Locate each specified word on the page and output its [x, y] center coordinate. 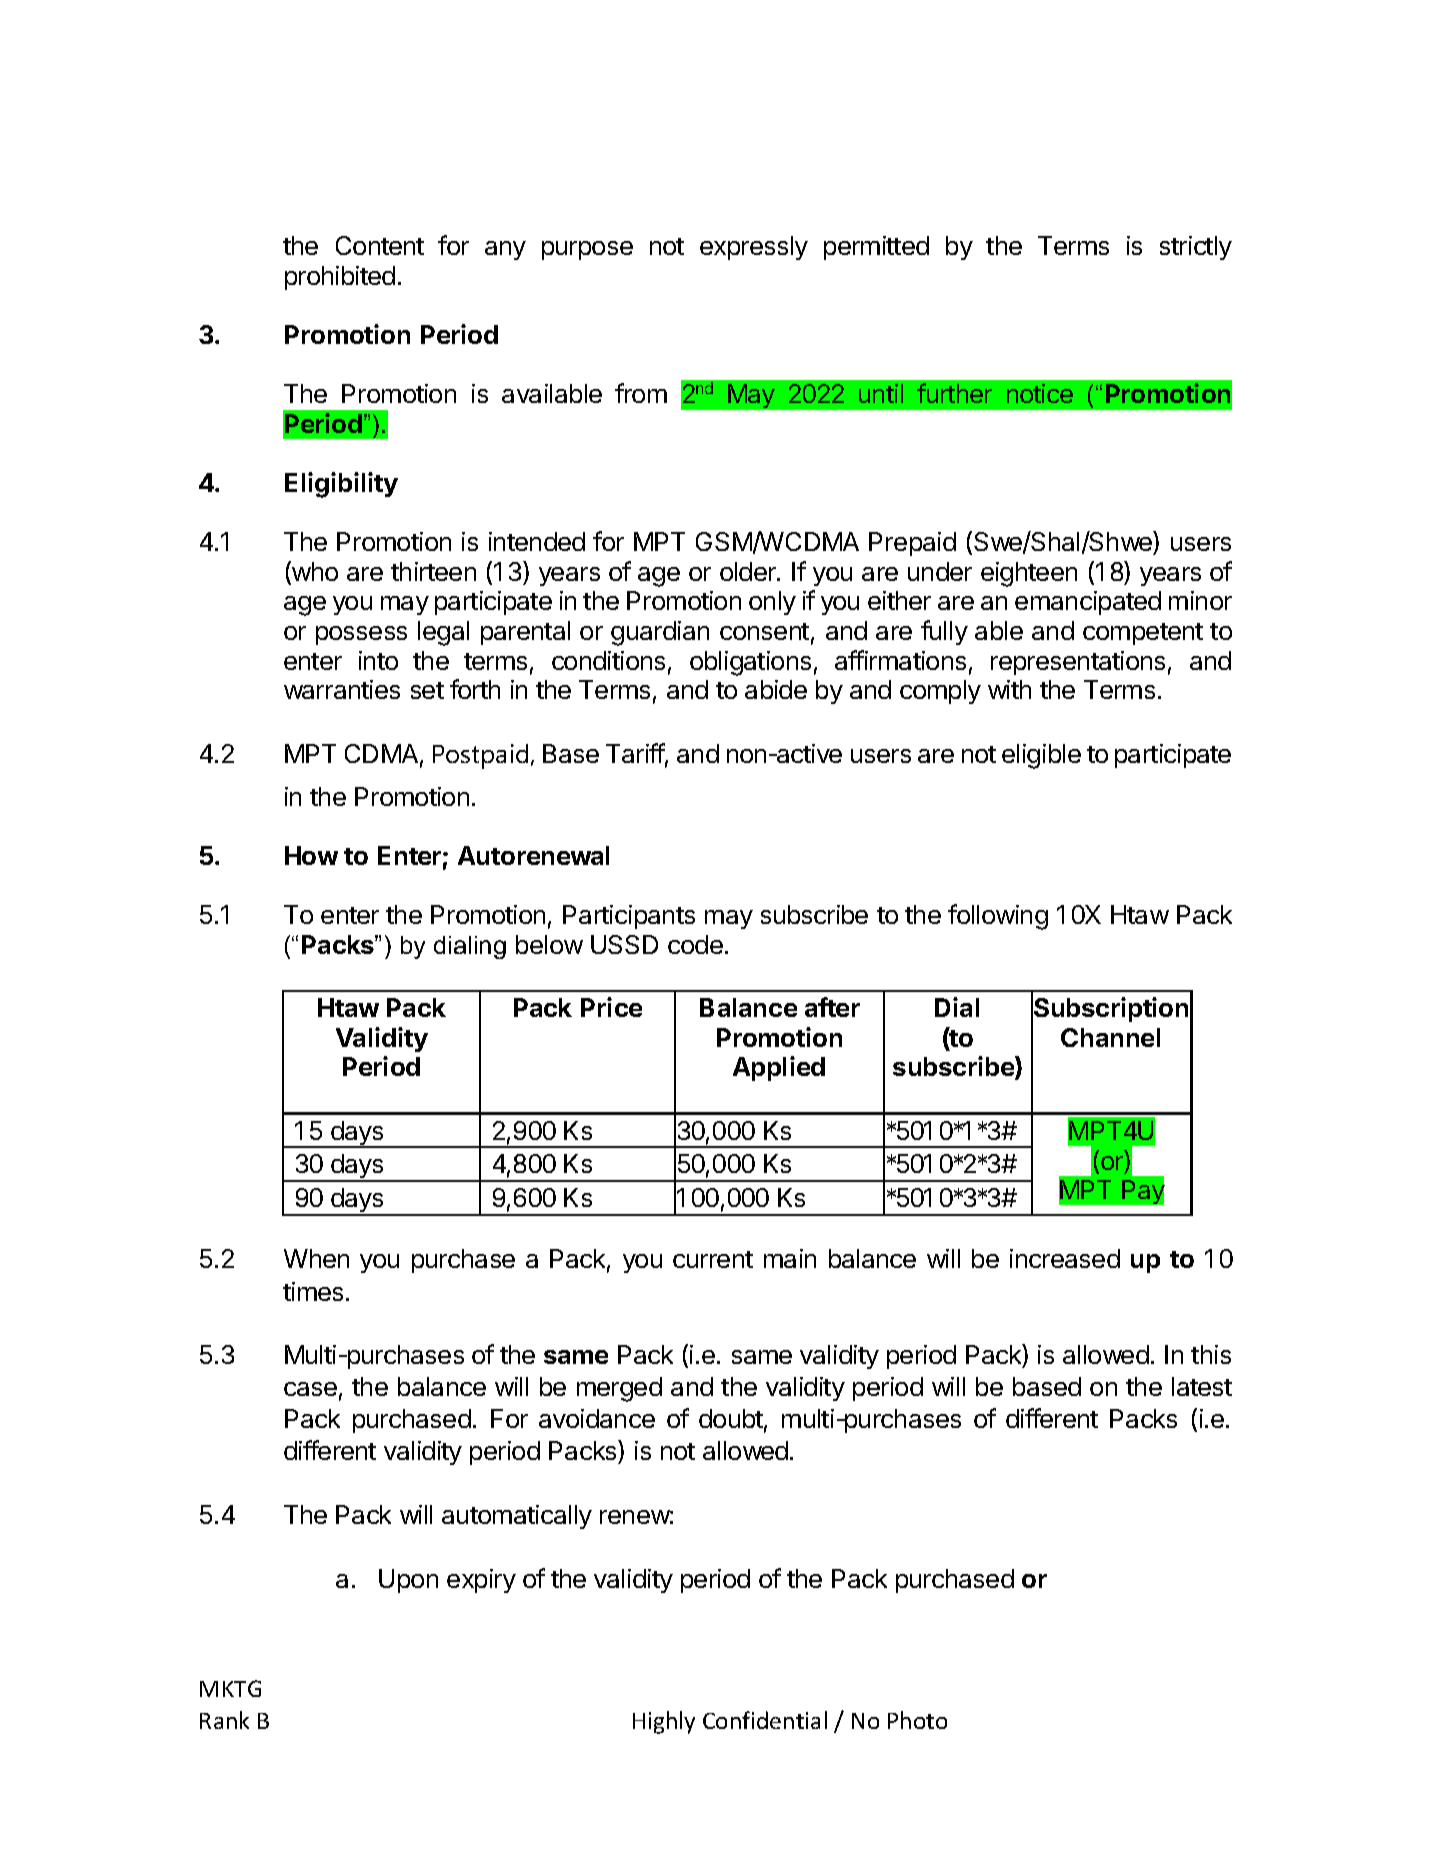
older [749, 571]
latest [1202, 1386]
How [311, 855]
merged [619, 1389]
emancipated [1088, 603]
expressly [754, 248]
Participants [629, 917]
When [316, 1258]
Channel [1110, 1037]
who [314, 572]
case [310, 1389]
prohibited [340, 278]
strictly [1196, 248]
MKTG [230, 1688]
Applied [779, 1068]
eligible [1041, 756]
